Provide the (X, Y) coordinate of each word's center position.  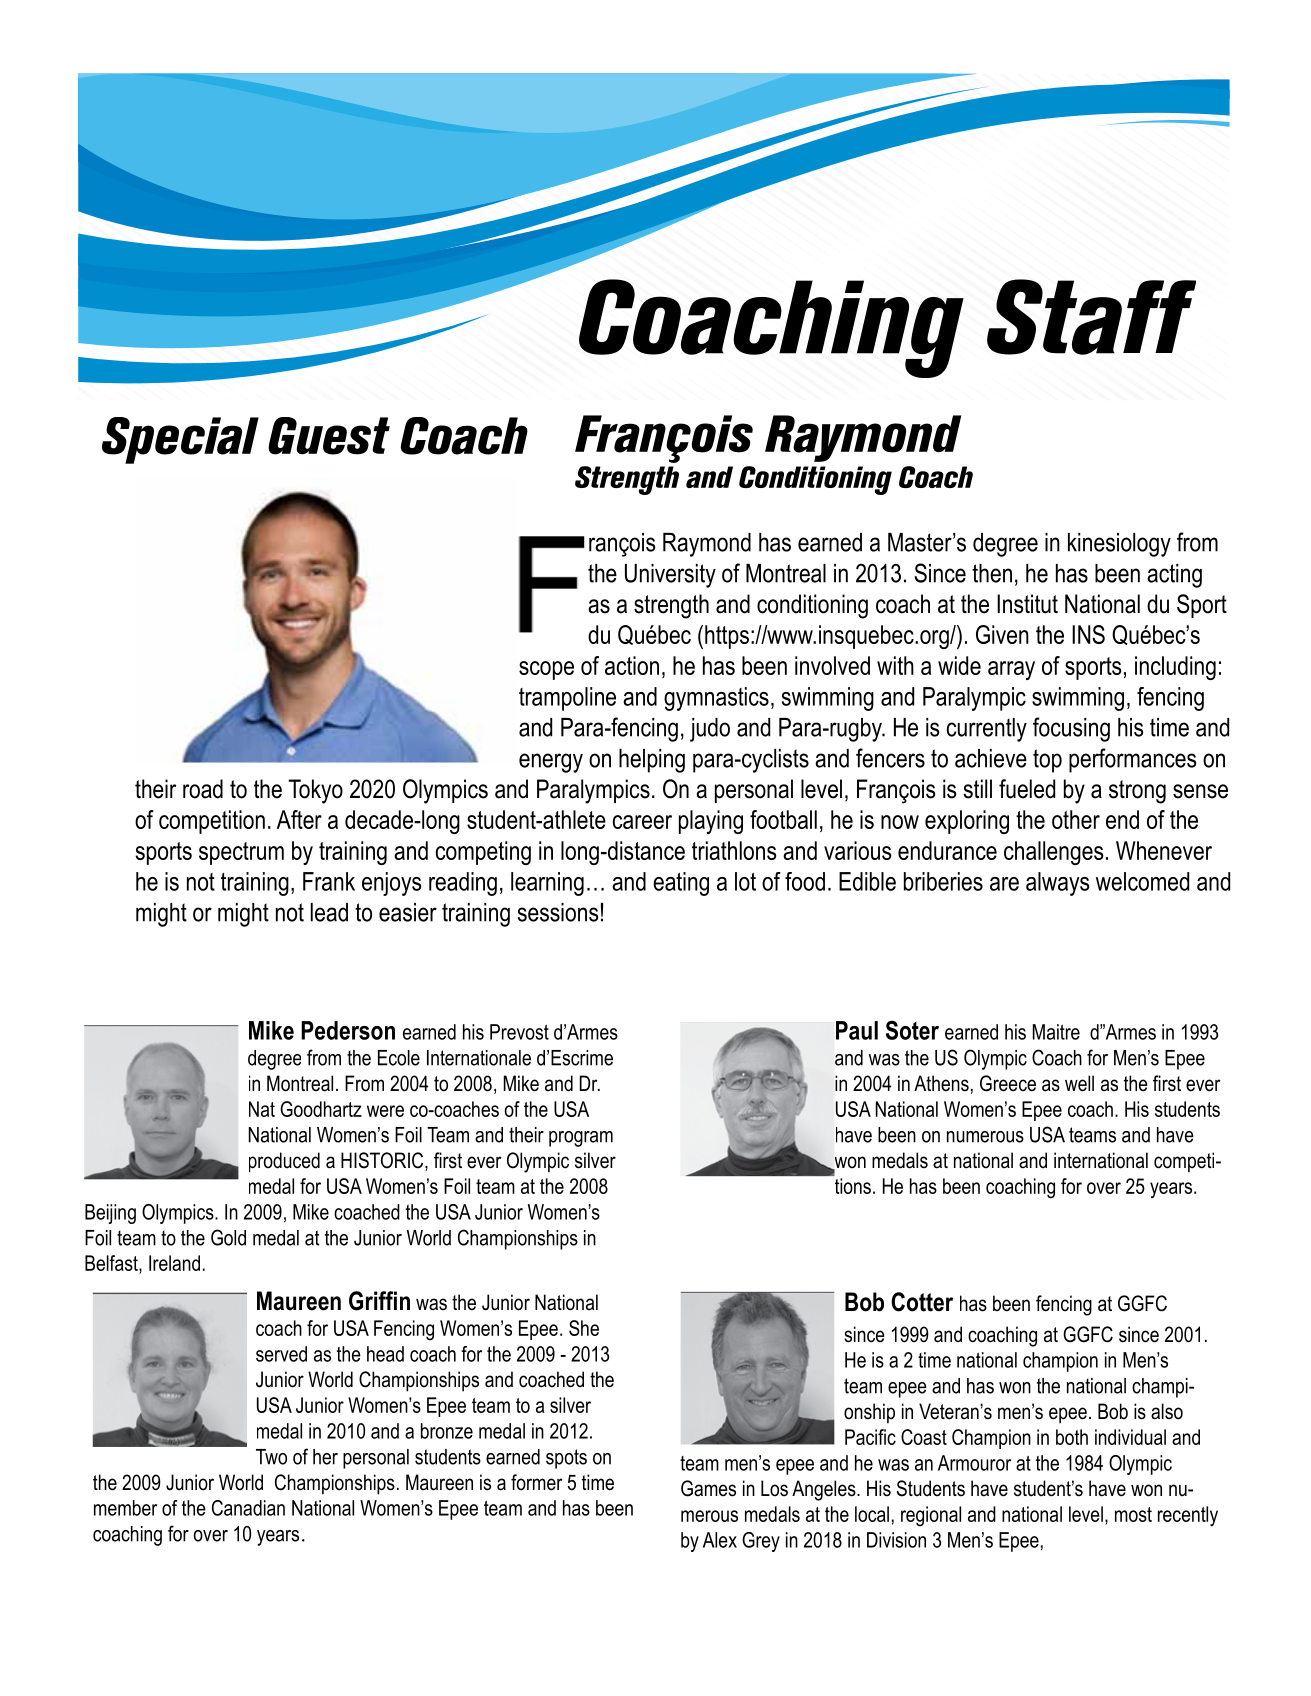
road (203, 789)
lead (329, 912)
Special (180, 440)
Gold (228, 1237)
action (632, 665)
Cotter (922, 1302)
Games (708, 1488)
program (581, 1139)
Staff (1091, 317)
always (1058, 884)
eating (681, 884)
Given (1002, 634)
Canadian (248, 1508)
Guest (329, 436)
